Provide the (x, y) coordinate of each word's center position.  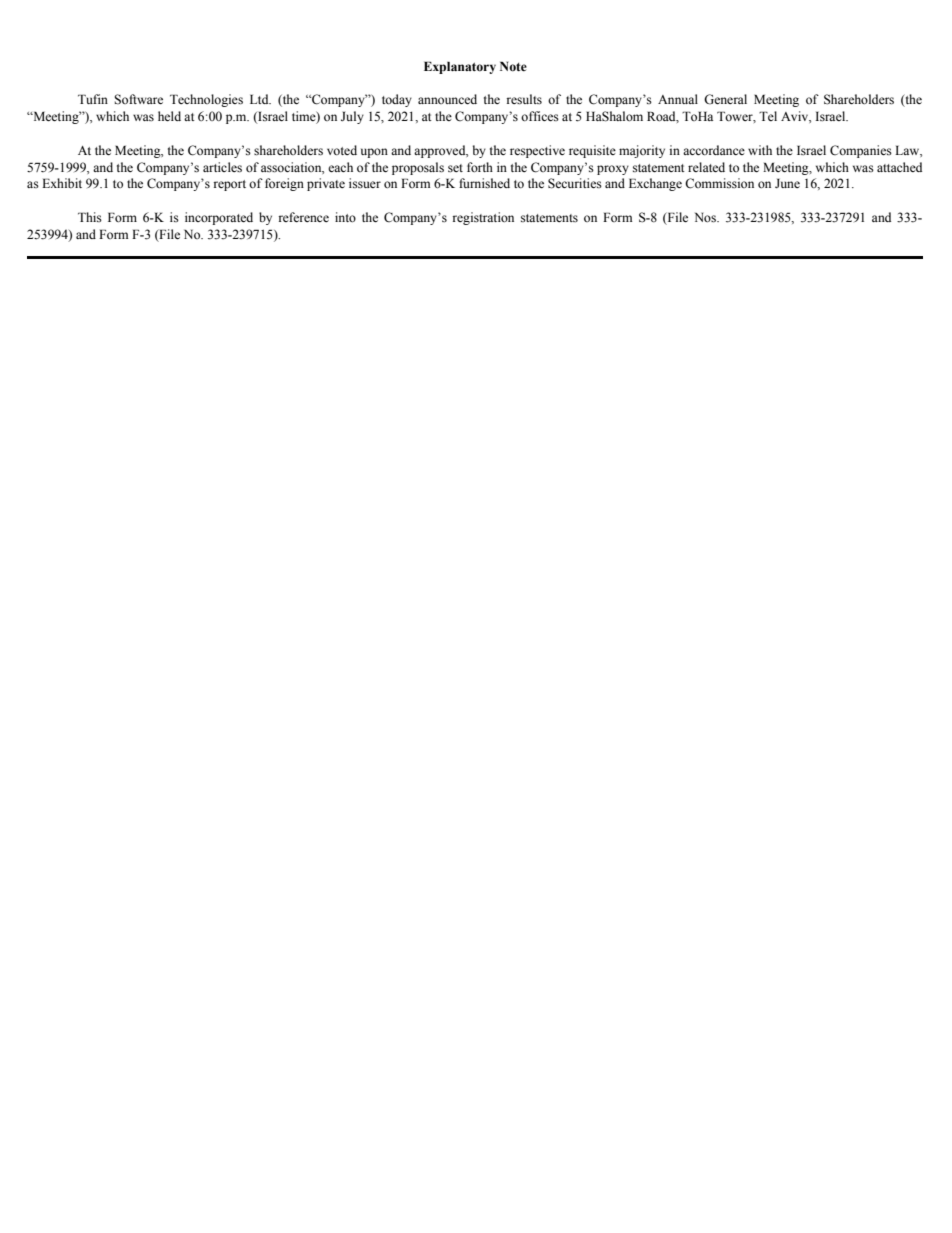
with (760, 150)
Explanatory (460, 67)
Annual (678, 99)
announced (447, 99)
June (787, 183)
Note (513, 66)
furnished (484, 183)
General (725, 99)
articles (222, 167)
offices (540, 116)
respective (537, 151)
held (169, 116)
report (229, 185)
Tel (768, 116)
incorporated (219, 218)
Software (139, 99)
